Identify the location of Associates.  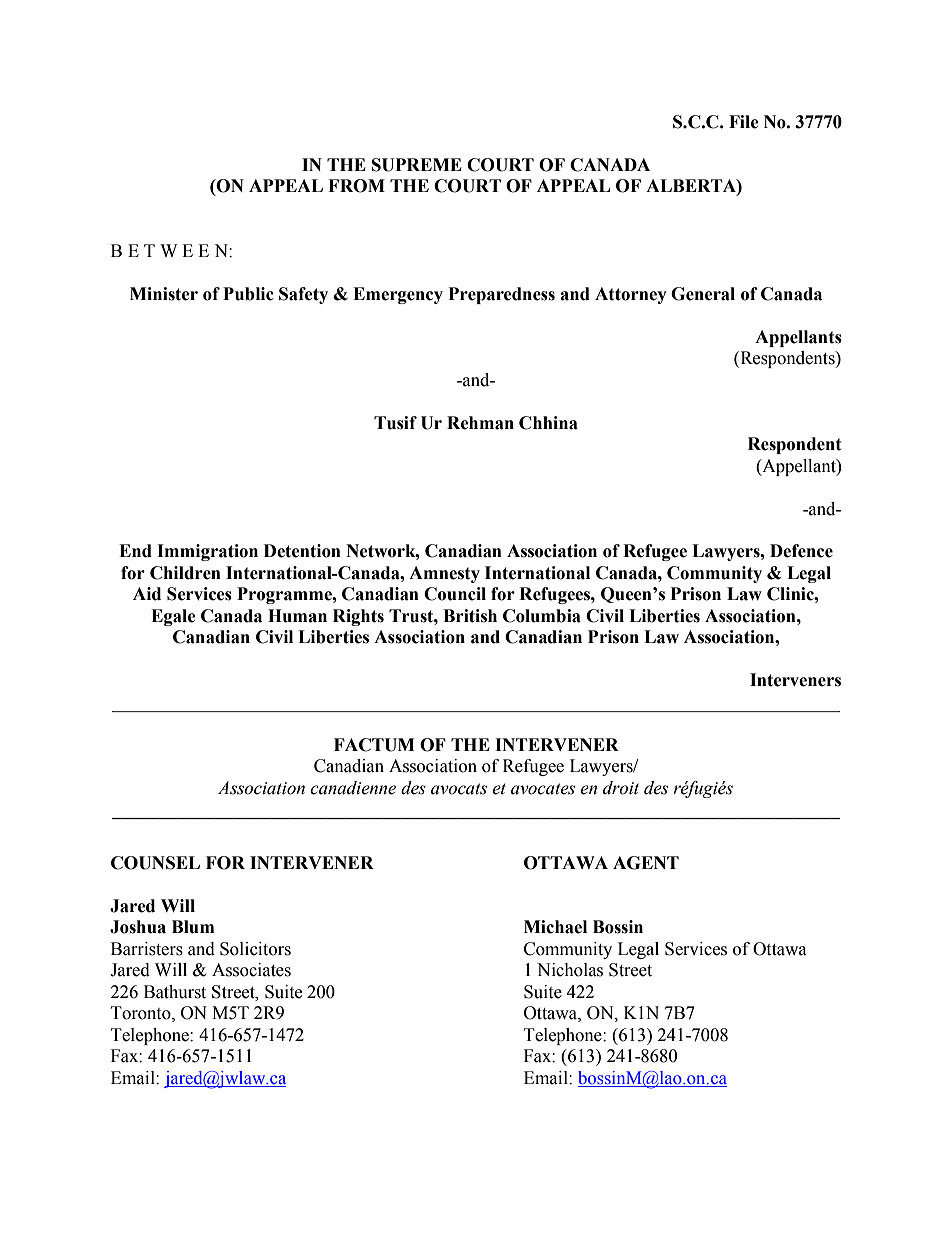
(251, 970).
